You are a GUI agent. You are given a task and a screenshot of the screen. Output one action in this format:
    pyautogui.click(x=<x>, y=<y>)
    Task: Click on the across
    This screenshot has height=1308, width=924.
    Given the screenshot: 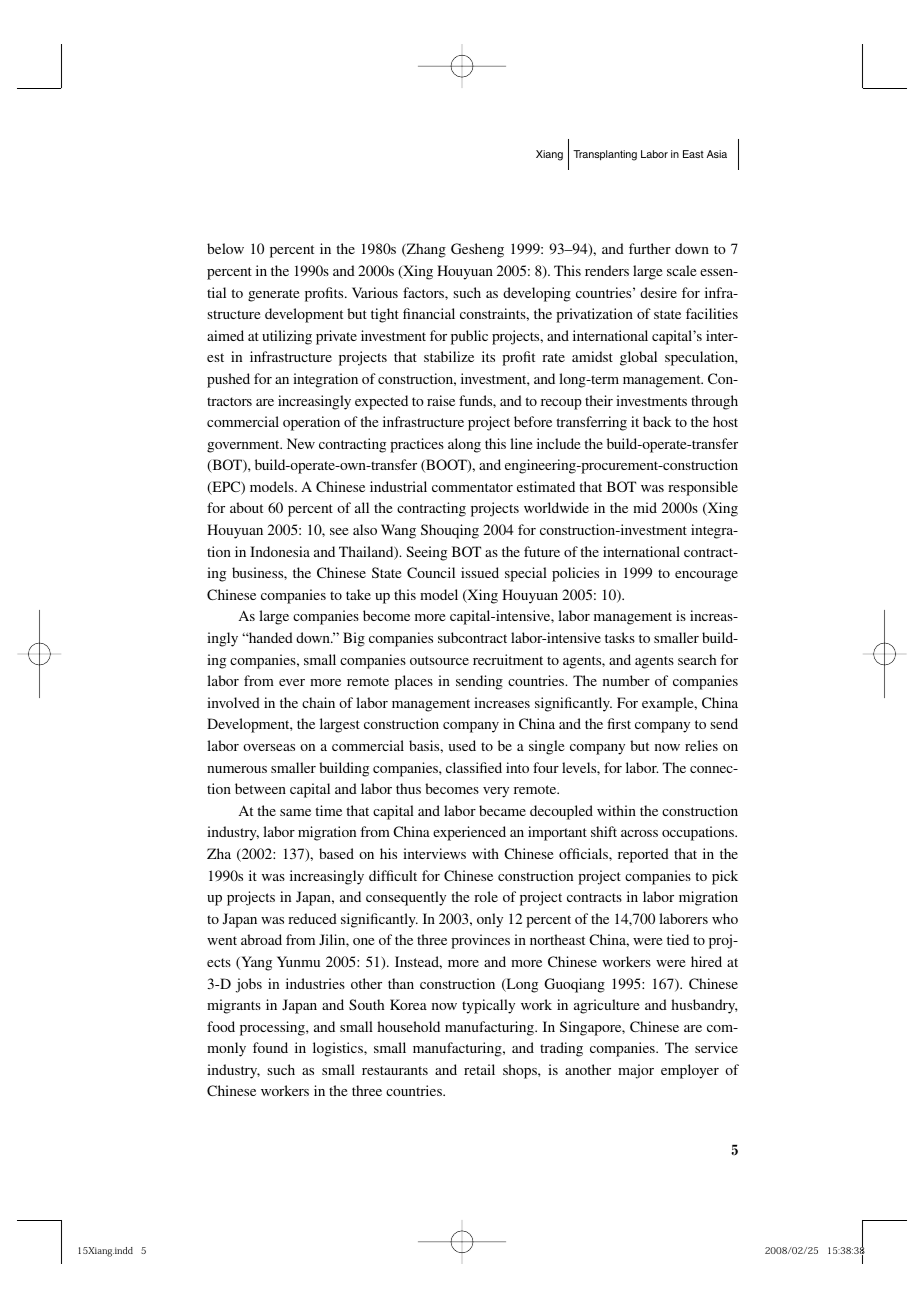 What is the action you would take?
    pyautogui.click(x=639, y=833)
